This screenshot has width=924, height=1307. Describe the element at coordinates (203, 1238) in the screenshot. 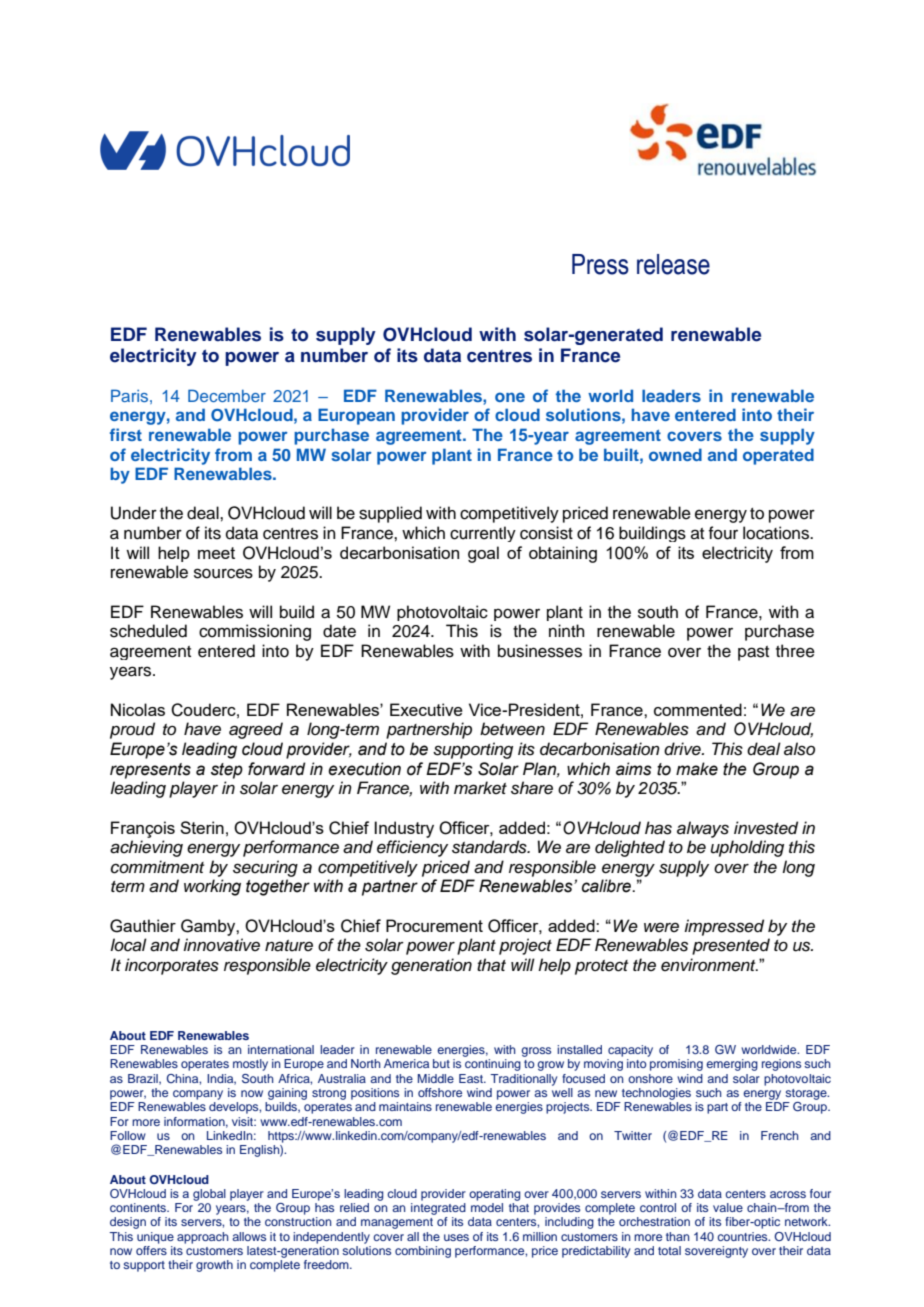

I see `approach` at that location.
